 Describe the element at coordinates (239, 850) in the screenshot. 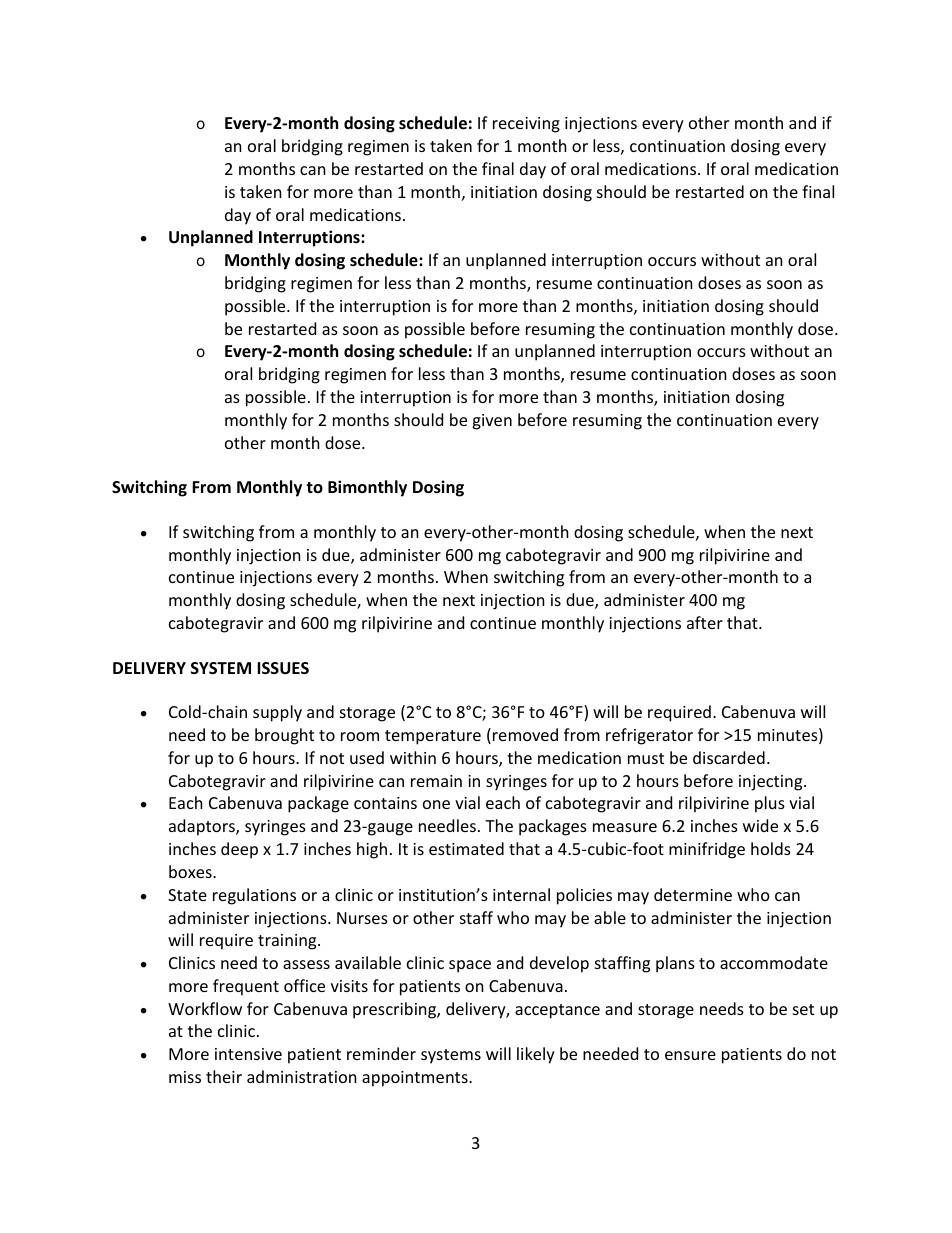

I see `deep` at that location.
